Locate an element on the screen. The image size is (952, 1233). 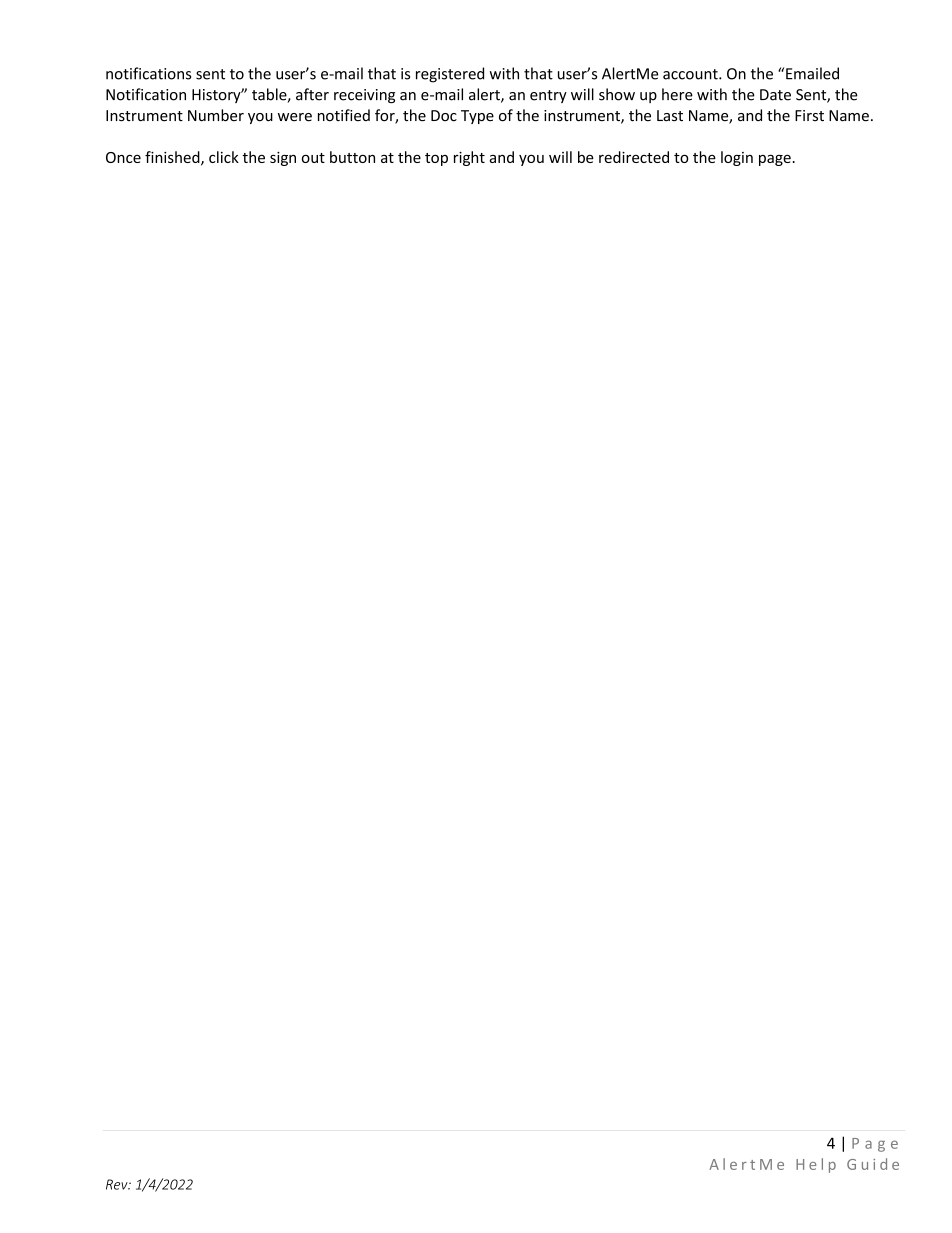
registered is located at coordinates (450, 75).
